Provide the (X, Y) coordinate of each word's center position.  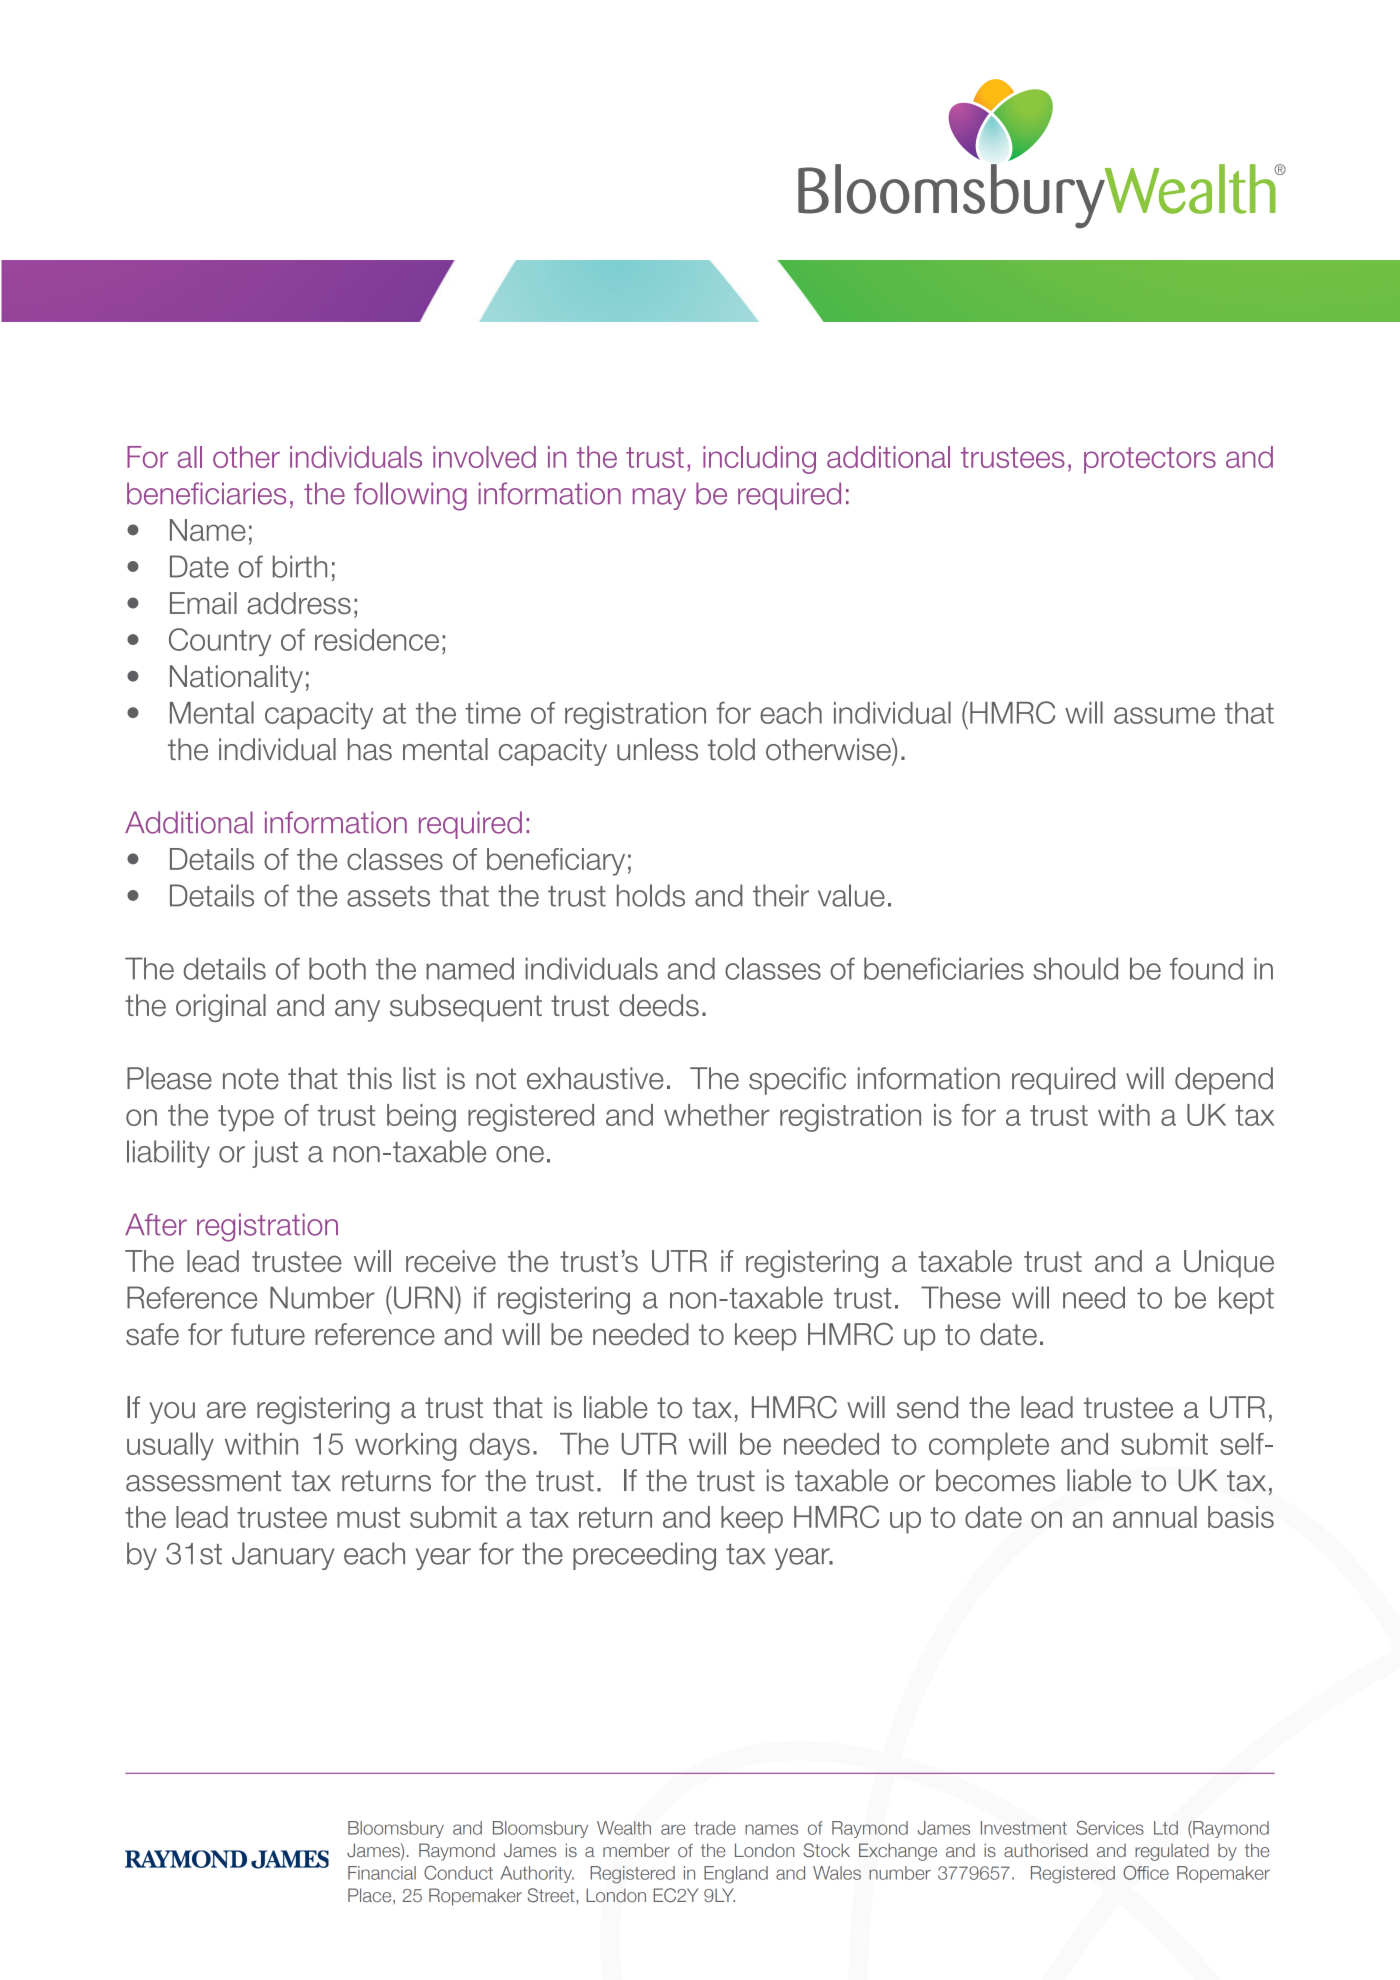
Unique (1229, 1264)
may (659, 499)
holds (651, 895)
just (275, 1154)
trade (715, 1828)
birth (300, 566)
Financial (382, 1873)
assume (1164, 715)
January (283, 1556)
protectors (1150, 460)
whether (717, 1115)
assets (388, 896)
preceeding (644, 1556)
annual (1155, 1517)
